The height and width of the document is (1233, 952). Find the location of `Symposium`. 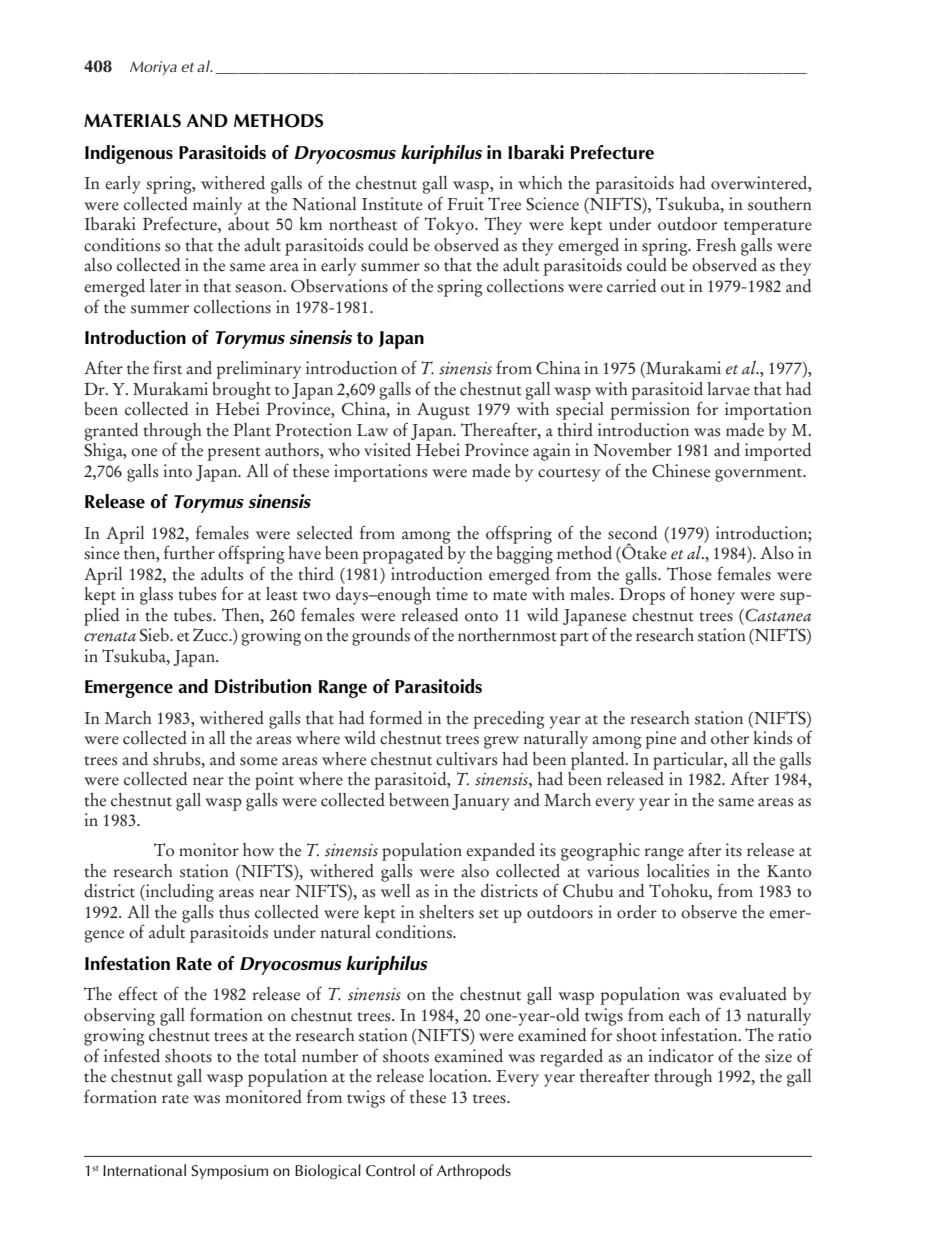

Symposium is located at coordinates (229, 1172).
